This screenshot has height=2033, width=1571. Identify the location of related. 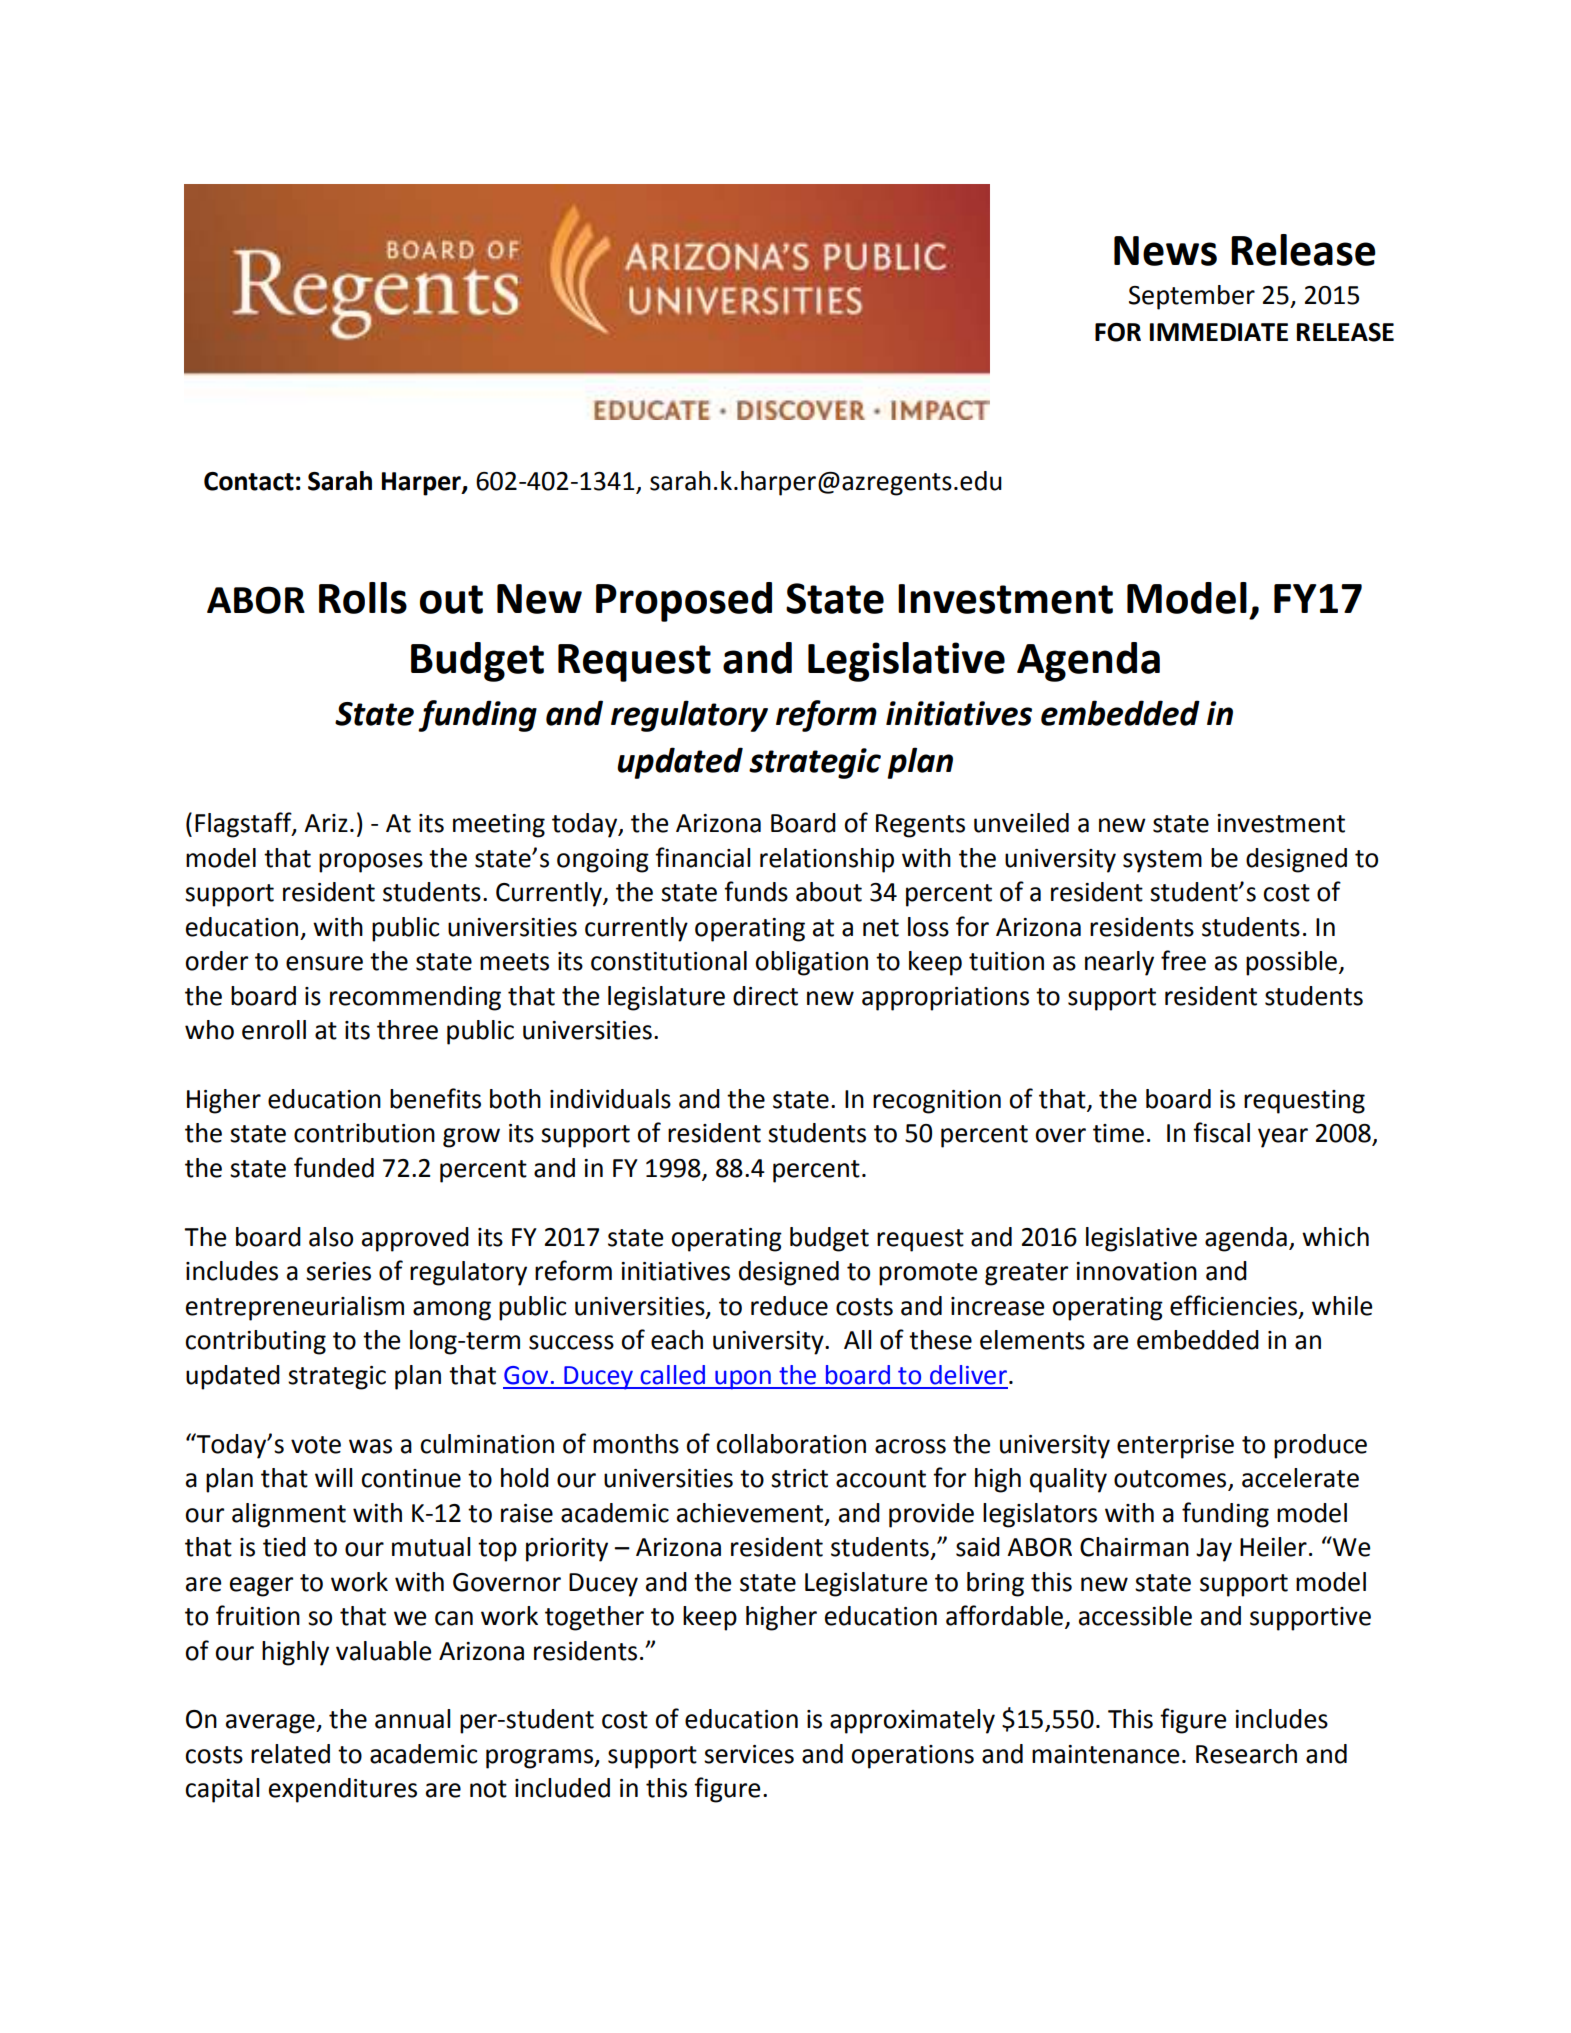
(290, 1754).
